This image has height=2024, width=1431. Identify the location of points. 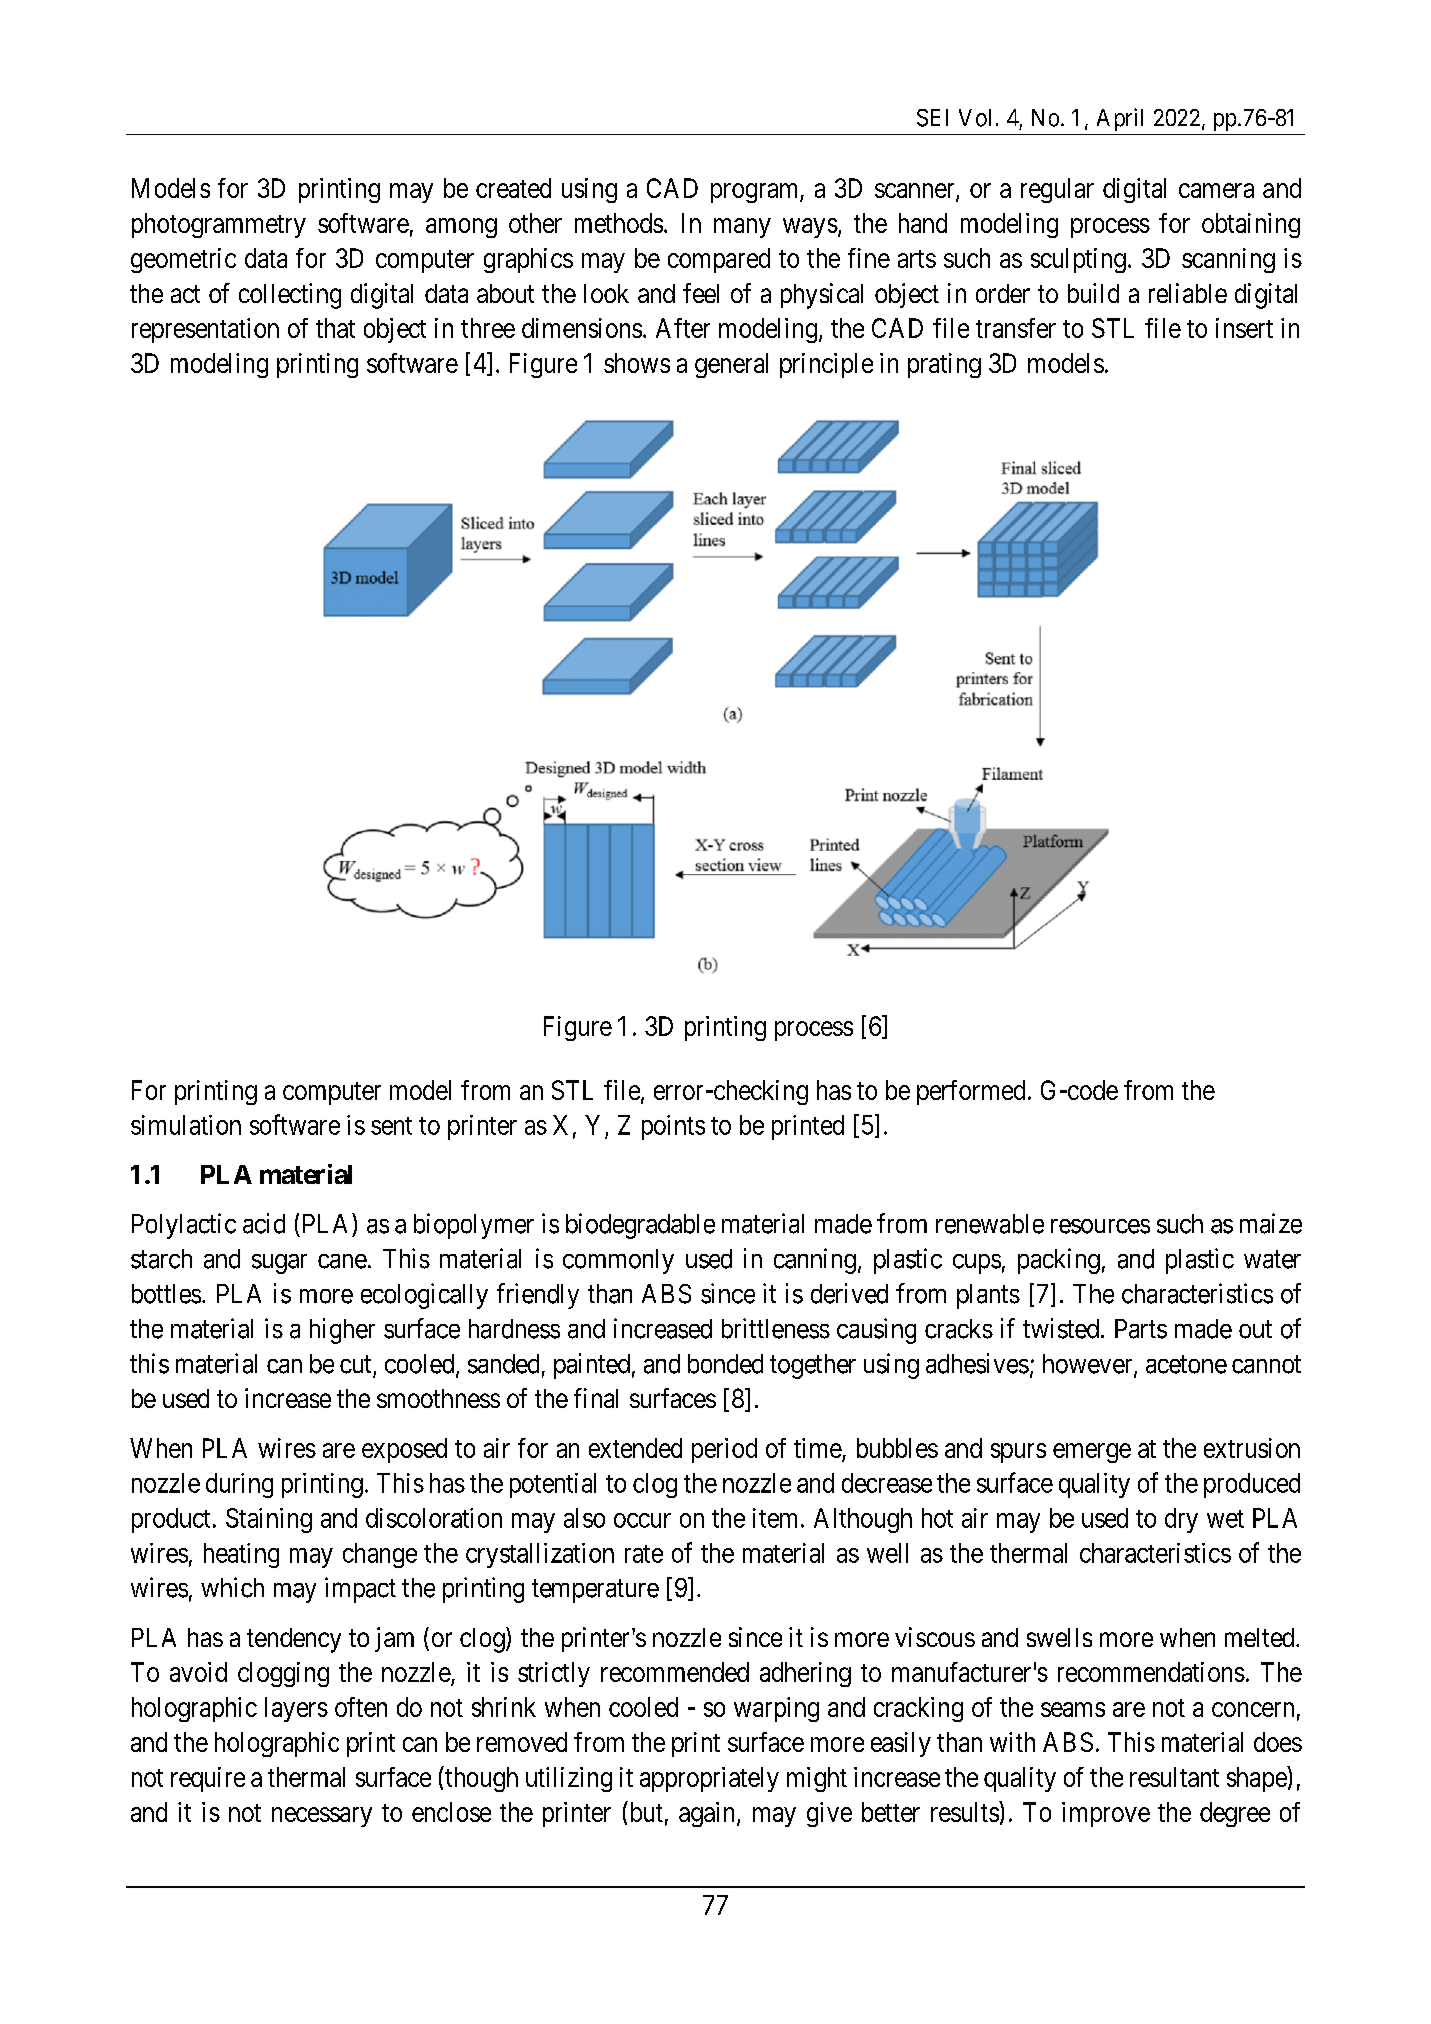
(673, 1127).
